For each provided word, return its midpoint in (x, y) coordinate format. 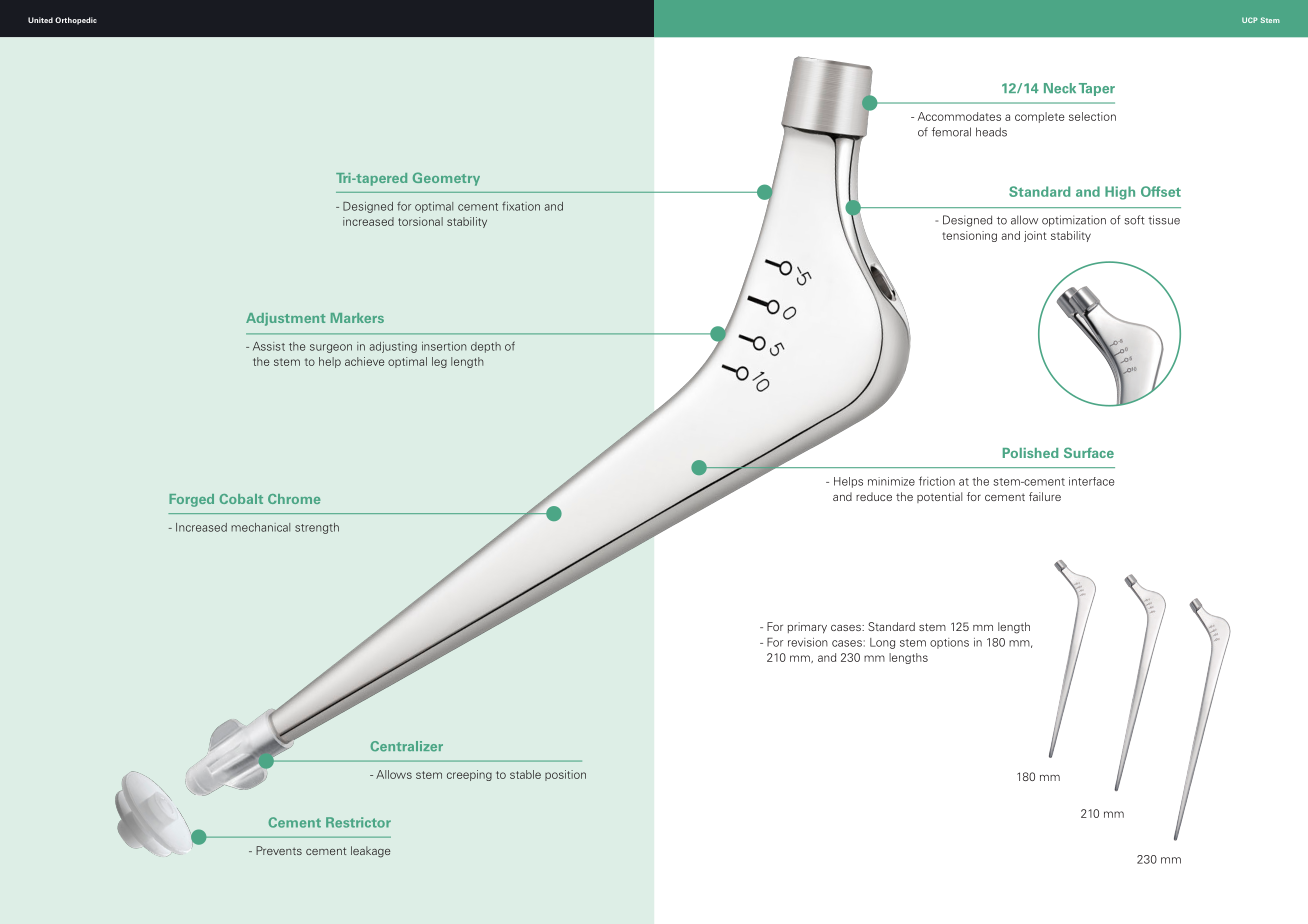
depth (486, 347)
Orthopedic (76, 21)
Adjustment (285, 319)
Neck (1060, 88)
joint (1035, 236)
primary (807, 628)
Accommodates (959, 116)
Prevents (279, 850)
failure (1045, 496)
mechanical (260, 527)
